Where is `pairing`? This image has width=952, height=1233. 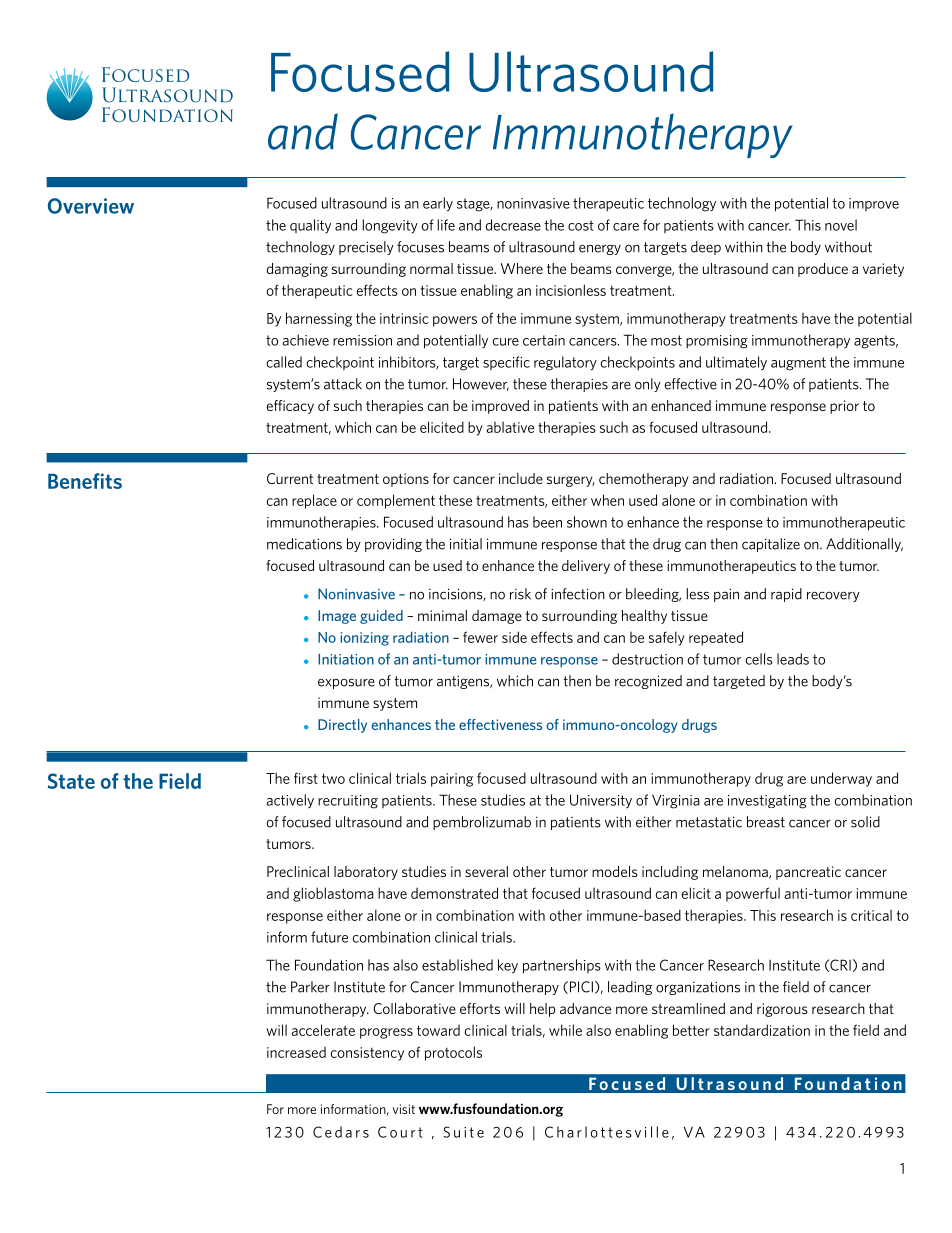 pairing is located at coordinates (452, 780).
